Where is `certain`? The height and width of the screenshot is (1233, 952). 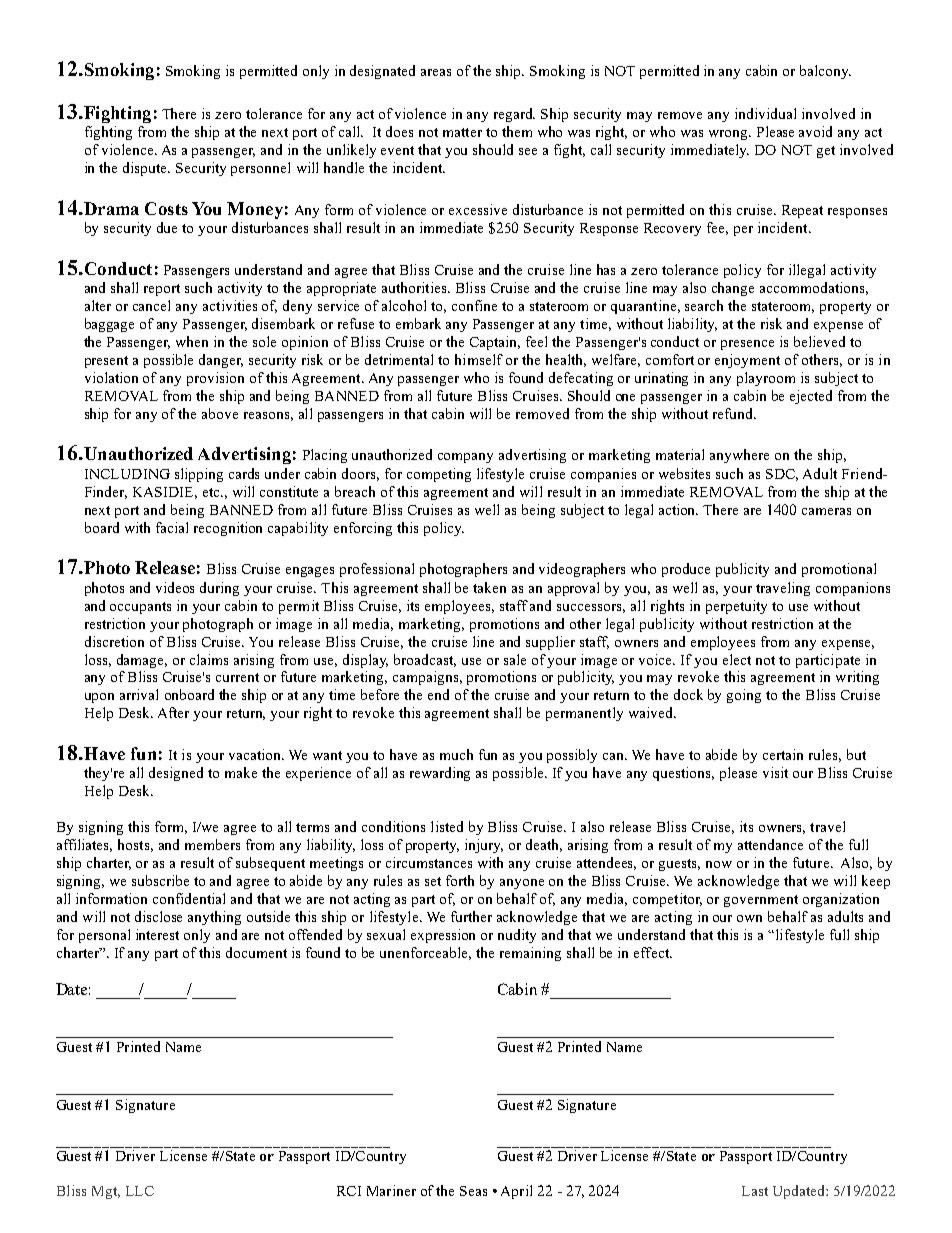
certain is located at coordinates (783, 754).
